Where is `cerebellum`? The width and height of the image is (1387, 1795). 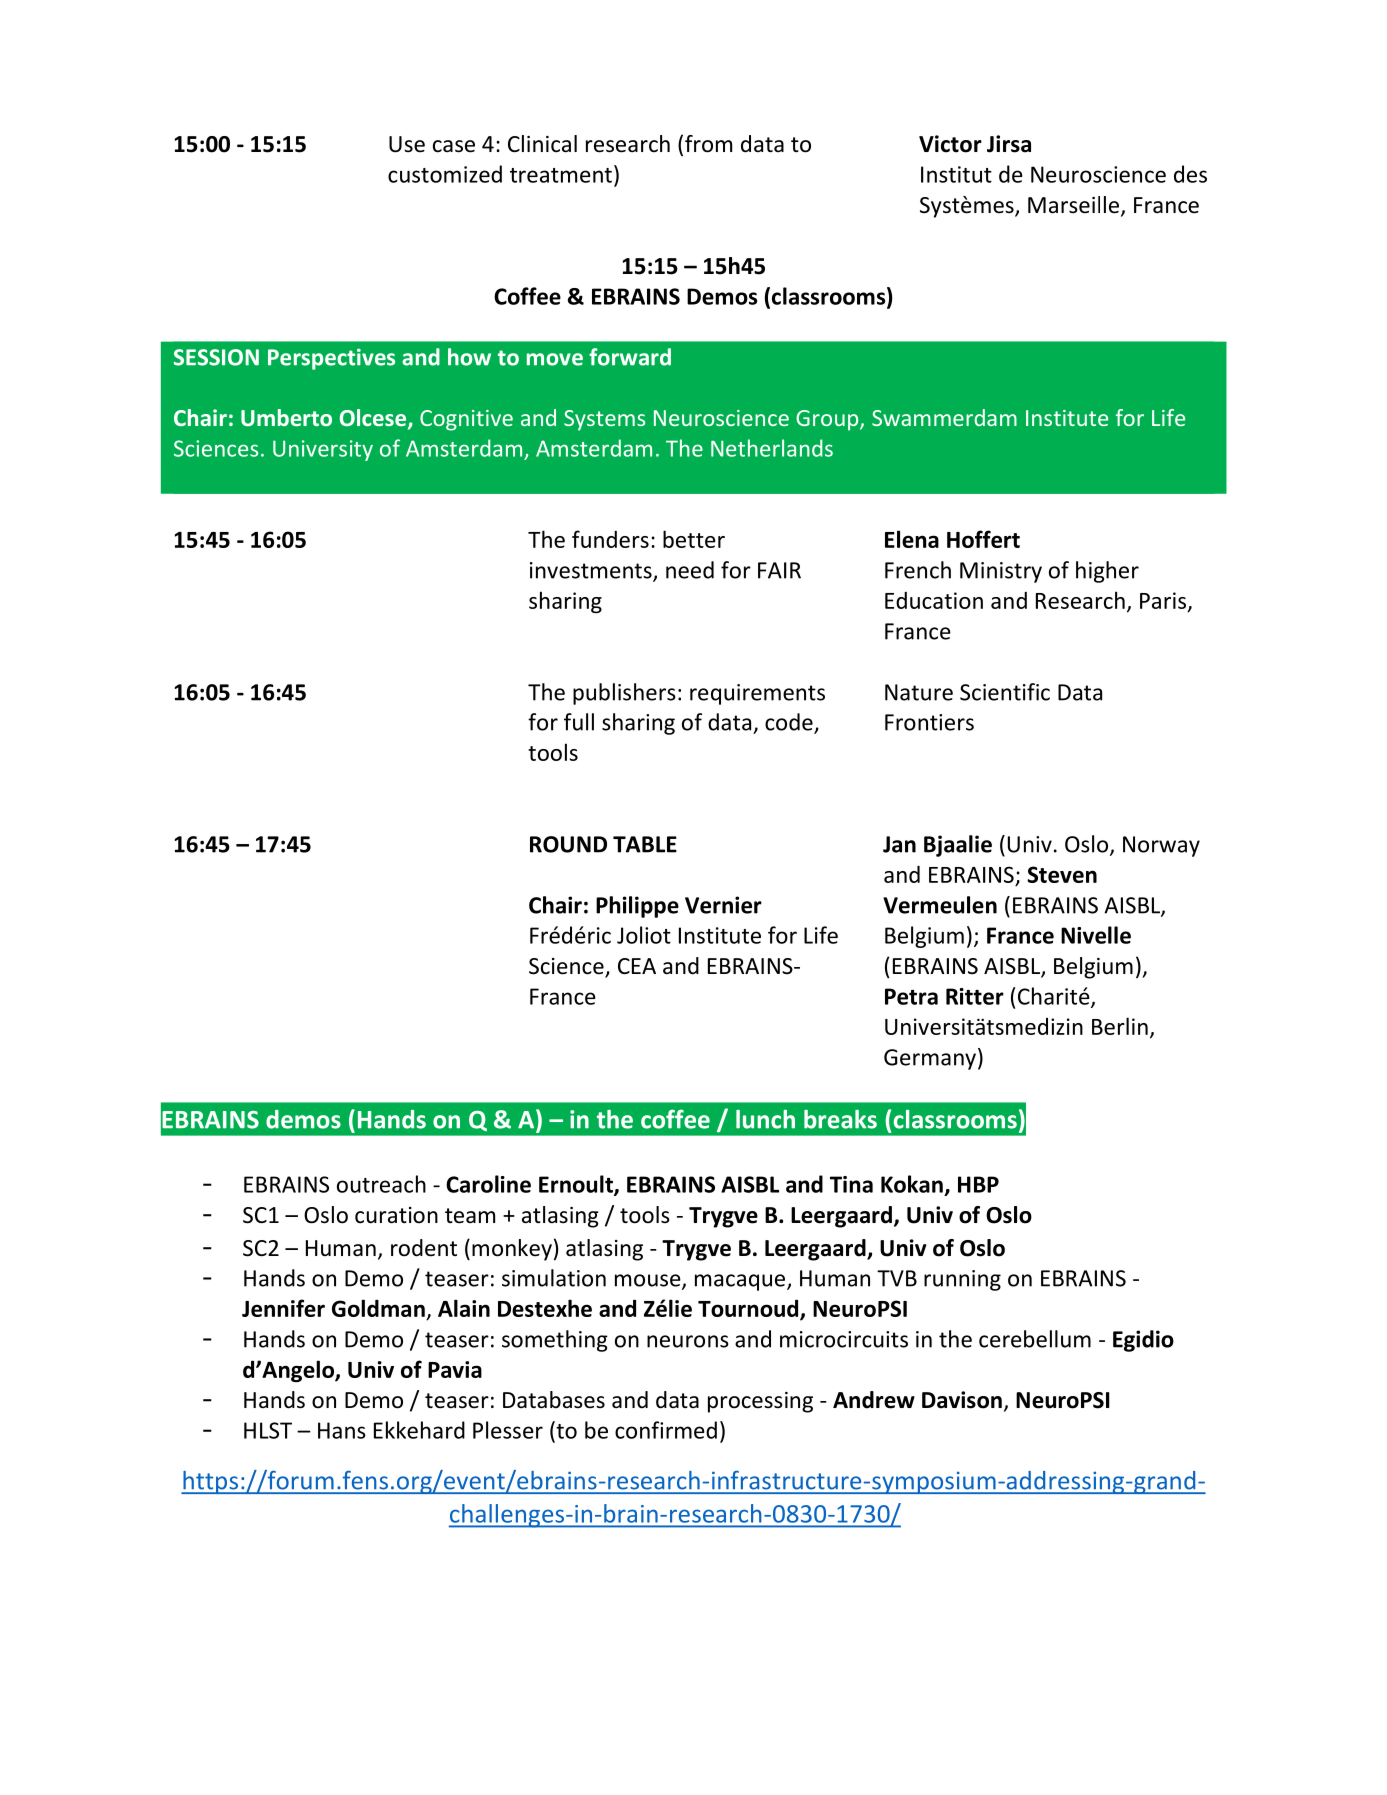
cerebellum is located at coordinates (1035, 1339).
